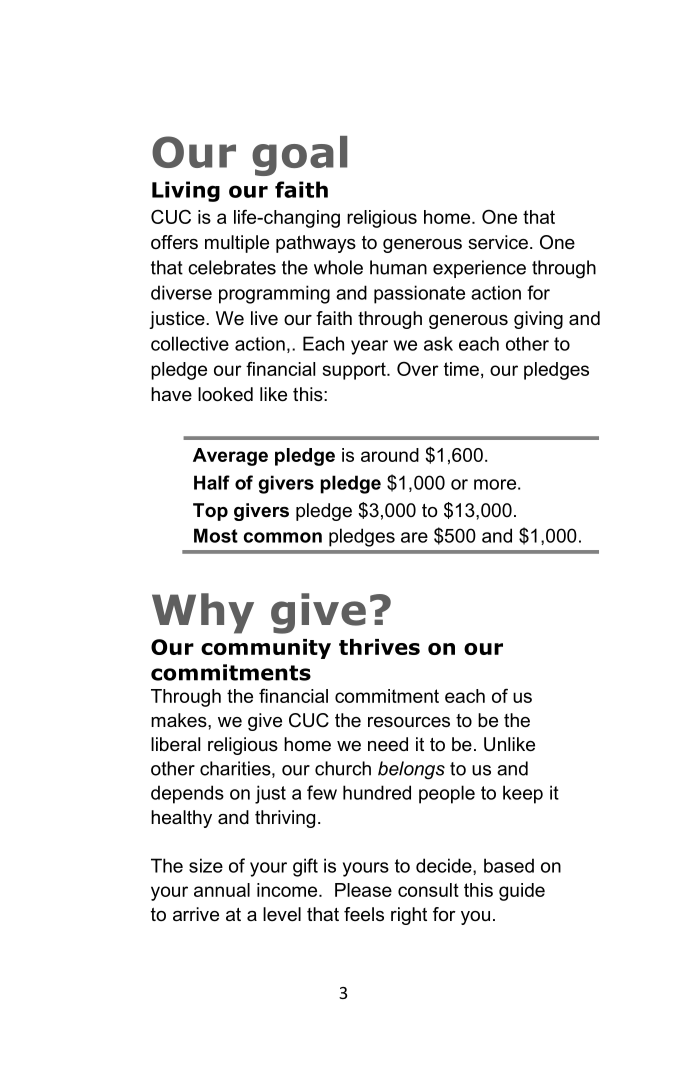  I want to click on looked, so click(225, 394).
